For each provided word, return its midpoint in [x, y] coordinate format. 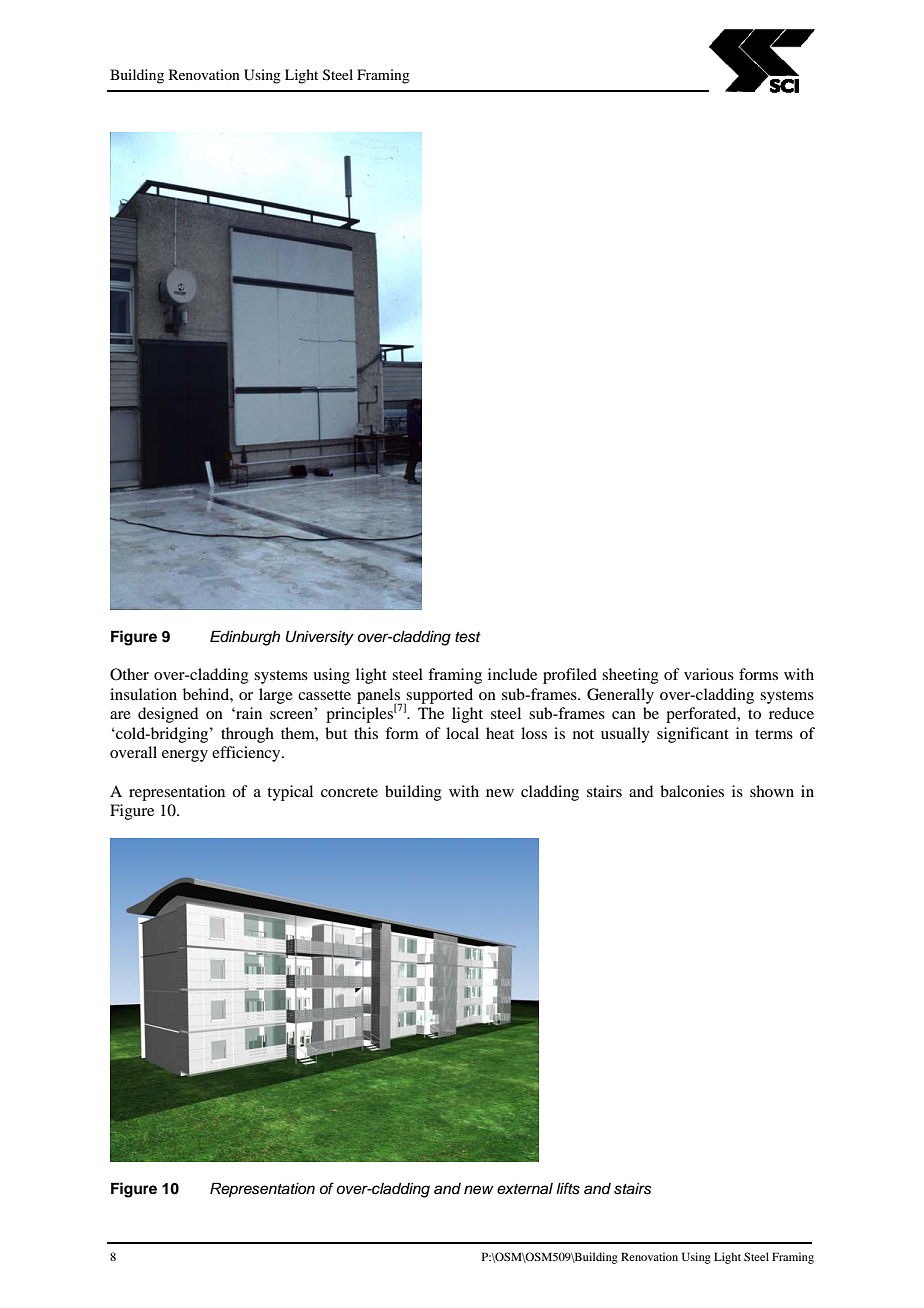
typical [290, 793]
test [468, 637]
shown [772, 791]
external [525, 1189]
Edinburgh [245, 638]
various [709, 674]
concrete [349, 792]
